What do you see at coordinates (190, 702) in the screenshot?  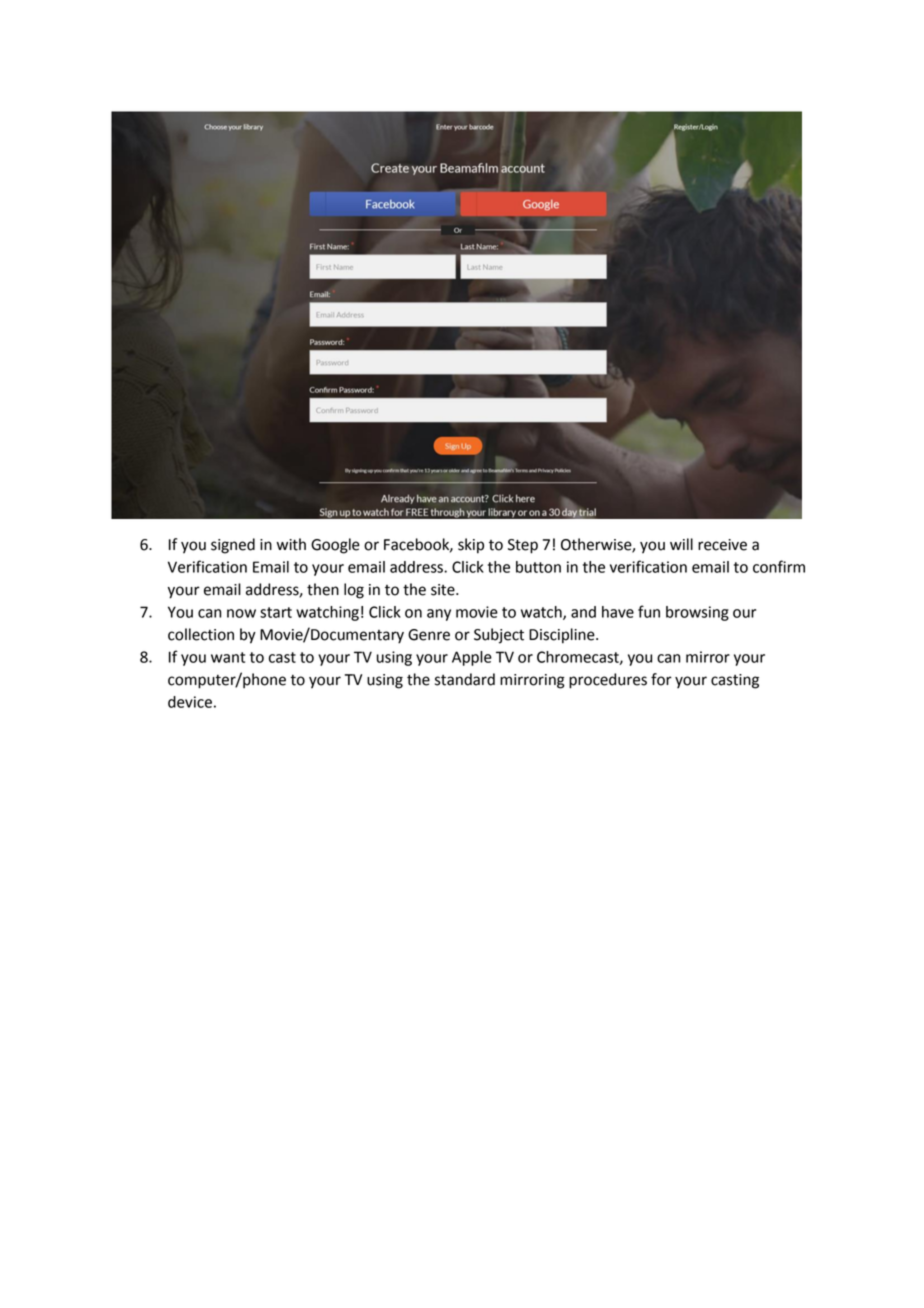 I see `device` at bounding box center [190, 702].
